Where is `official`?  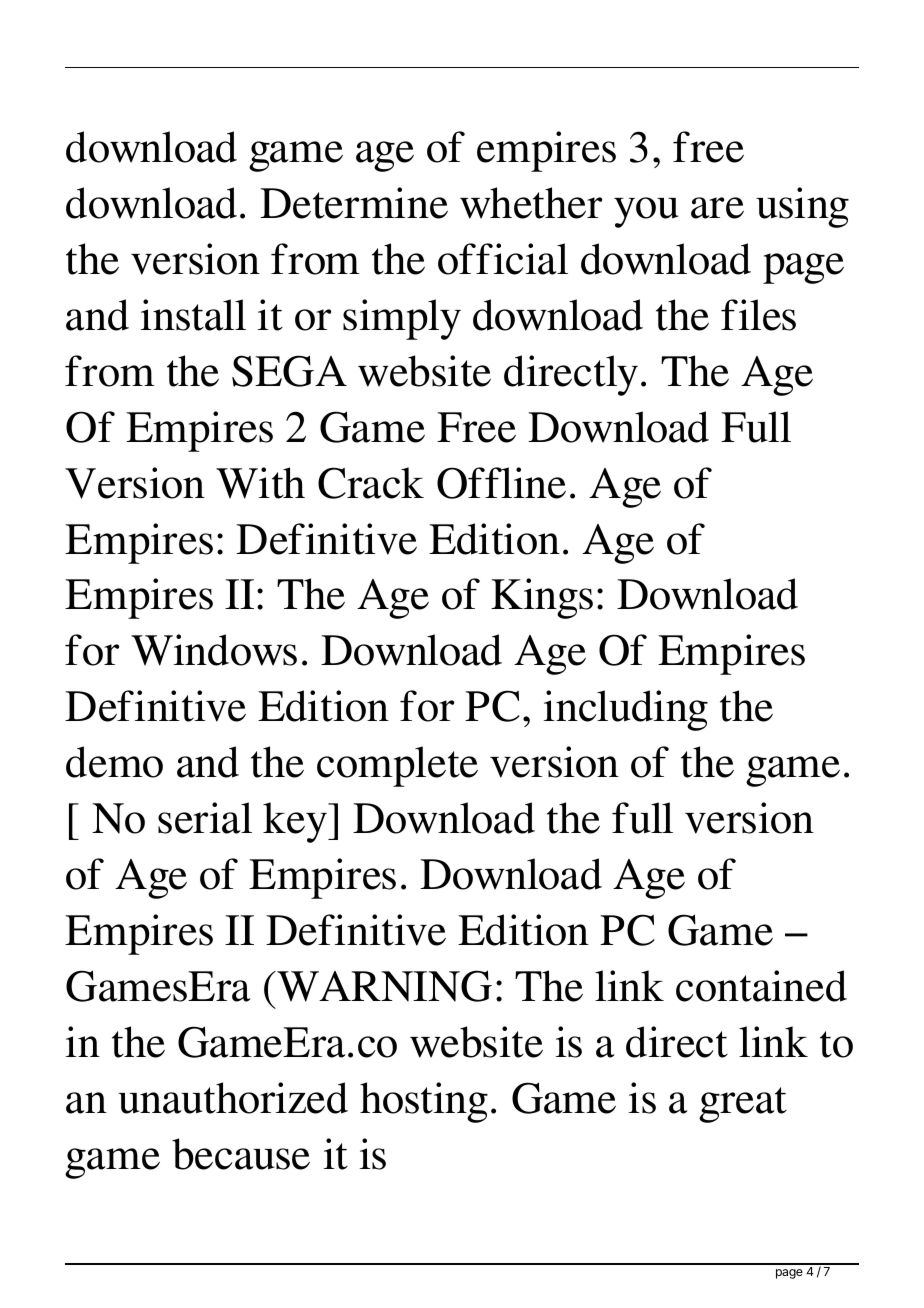
official is located at coordinates (503, 259).
